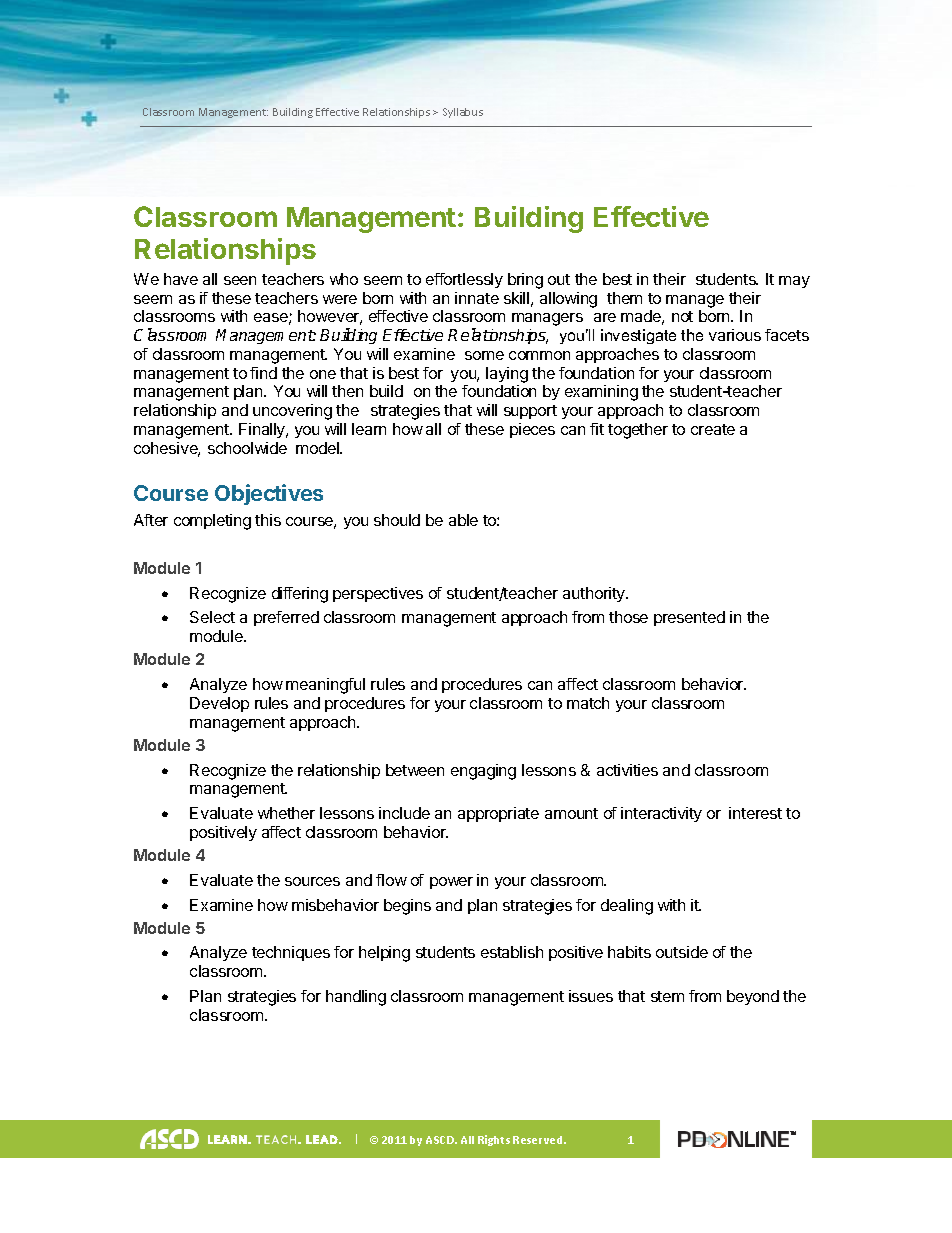  Describe the element at coordinates (463, 113) in the document. I see `Syllabus` at that location.
